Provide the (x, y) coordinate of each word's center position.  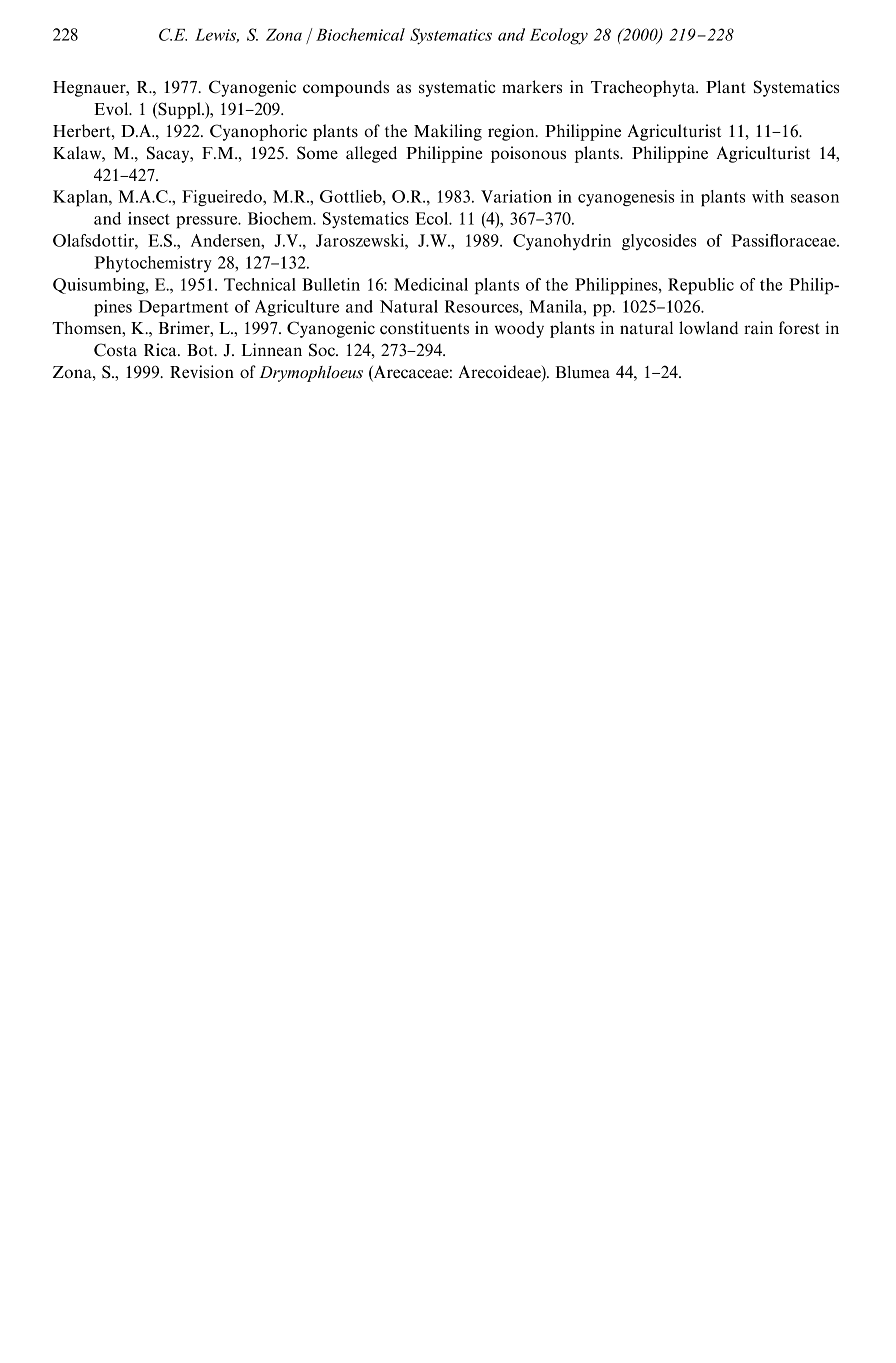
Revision (202, 371)
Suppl (179, 110)
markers (532, 86)
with (768, 196)
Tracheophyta (644, 88)
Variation (516, 196)
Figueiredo (223, 198)
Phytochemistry (153, 264)
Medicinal (431, 284)
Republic (701, 286)
